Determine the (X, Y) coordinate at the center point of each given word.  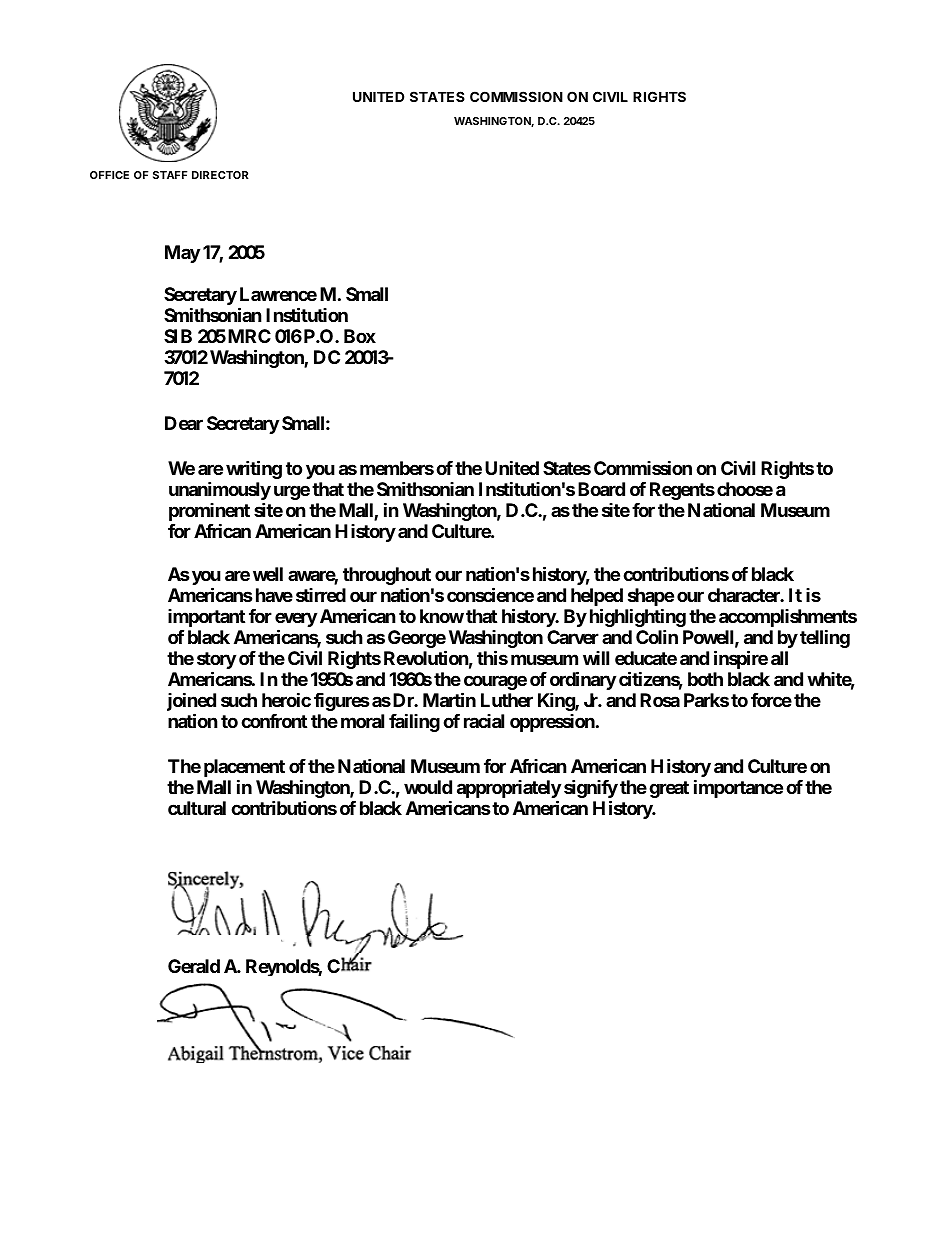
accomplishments (788, 620)
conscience (490, 595)
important (206, 620)
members (397, 468)
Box (360, 336)
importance (738, 788)
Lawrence (278, 294)
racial (484, 721)
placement (244, 769)
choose (745, 489)
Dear (184, 423)
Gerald (194, 966)
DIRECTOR (220, 175)
